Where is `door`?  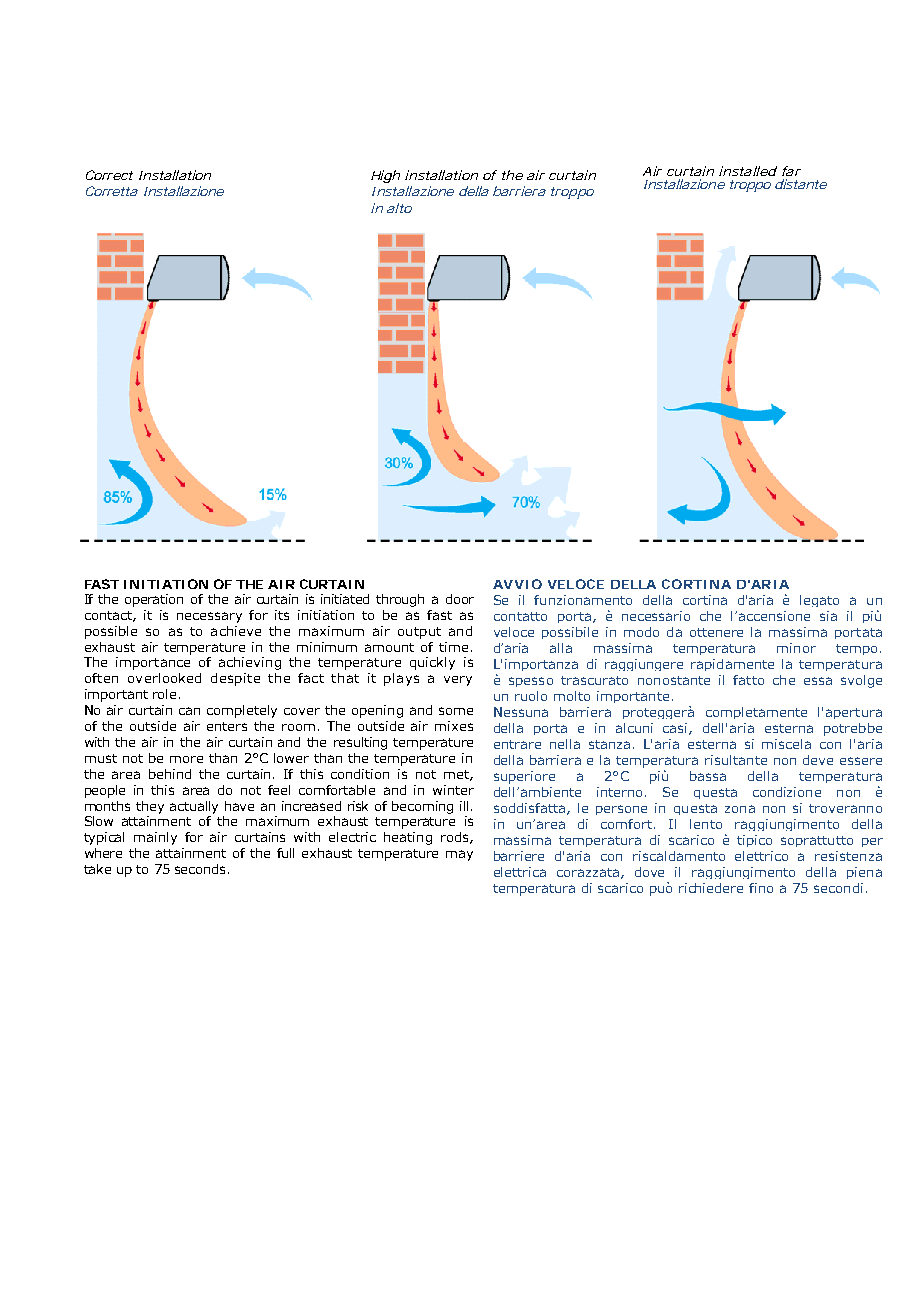 door is located at coordinates (460, 599).
